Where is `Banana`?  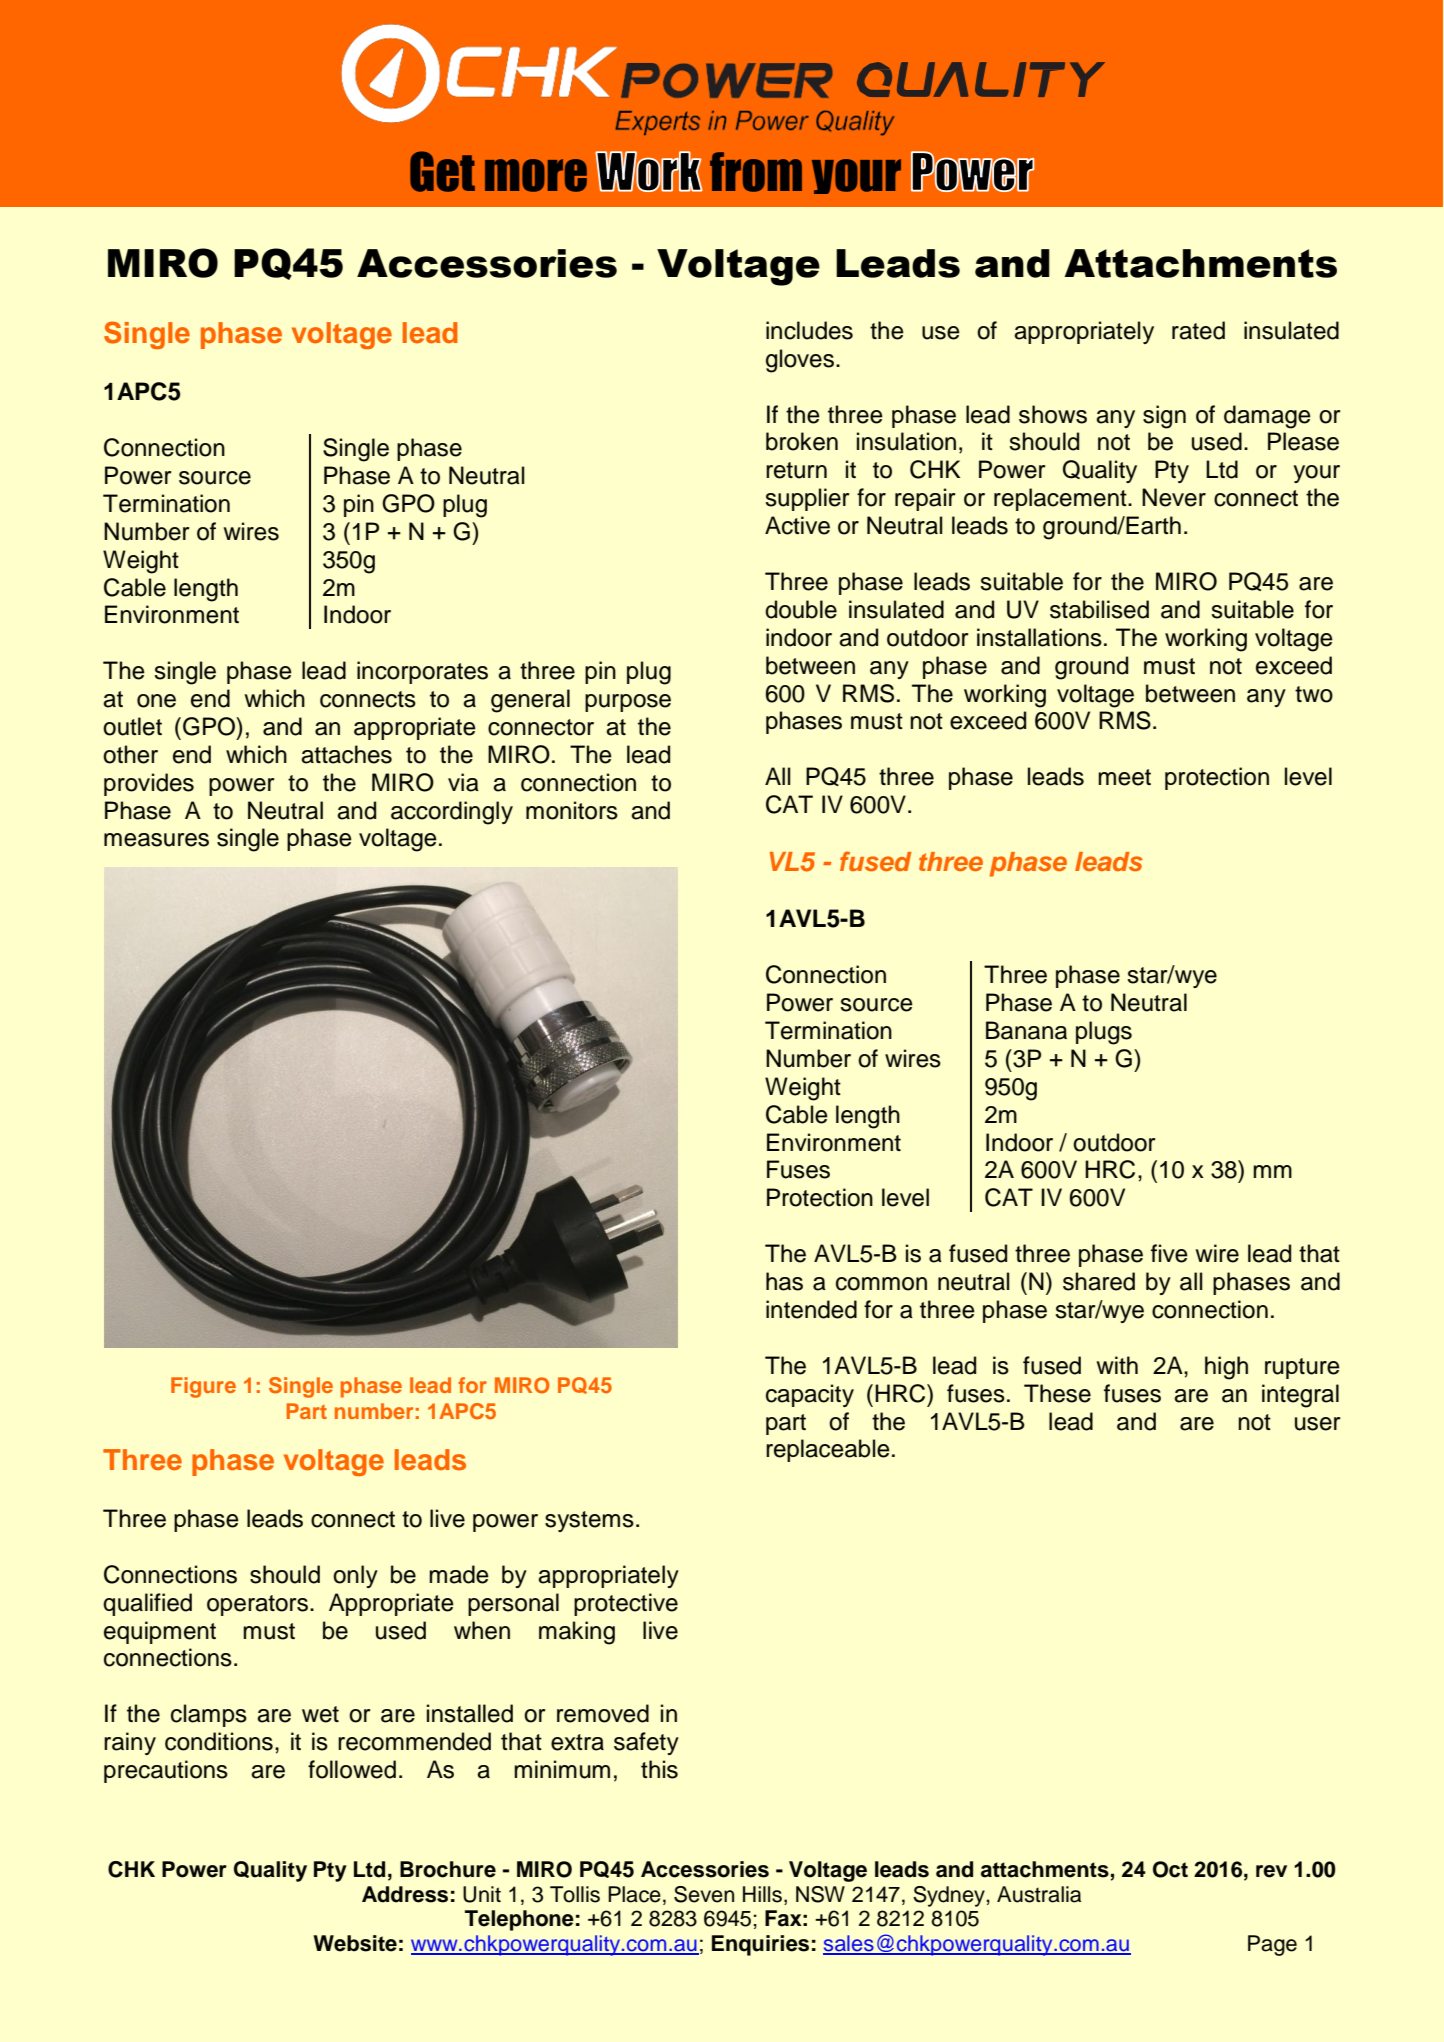 Banana is located at coordinates (1026, 1030).
